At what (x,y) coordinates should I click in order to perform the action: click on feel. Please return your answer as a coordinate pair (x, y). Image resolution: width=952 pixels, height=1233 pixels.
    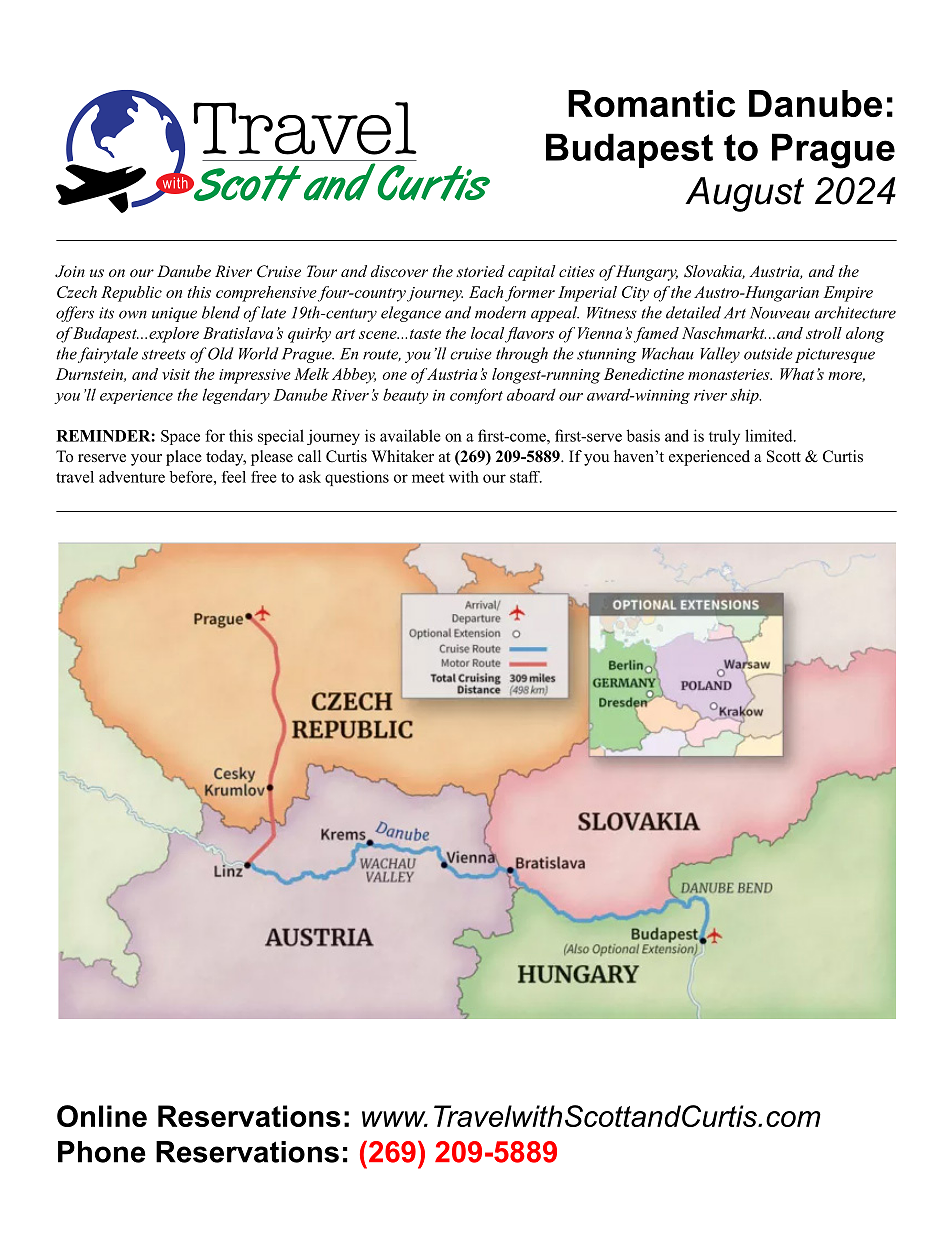
    Looking at the image, I should click on (234, 477).
